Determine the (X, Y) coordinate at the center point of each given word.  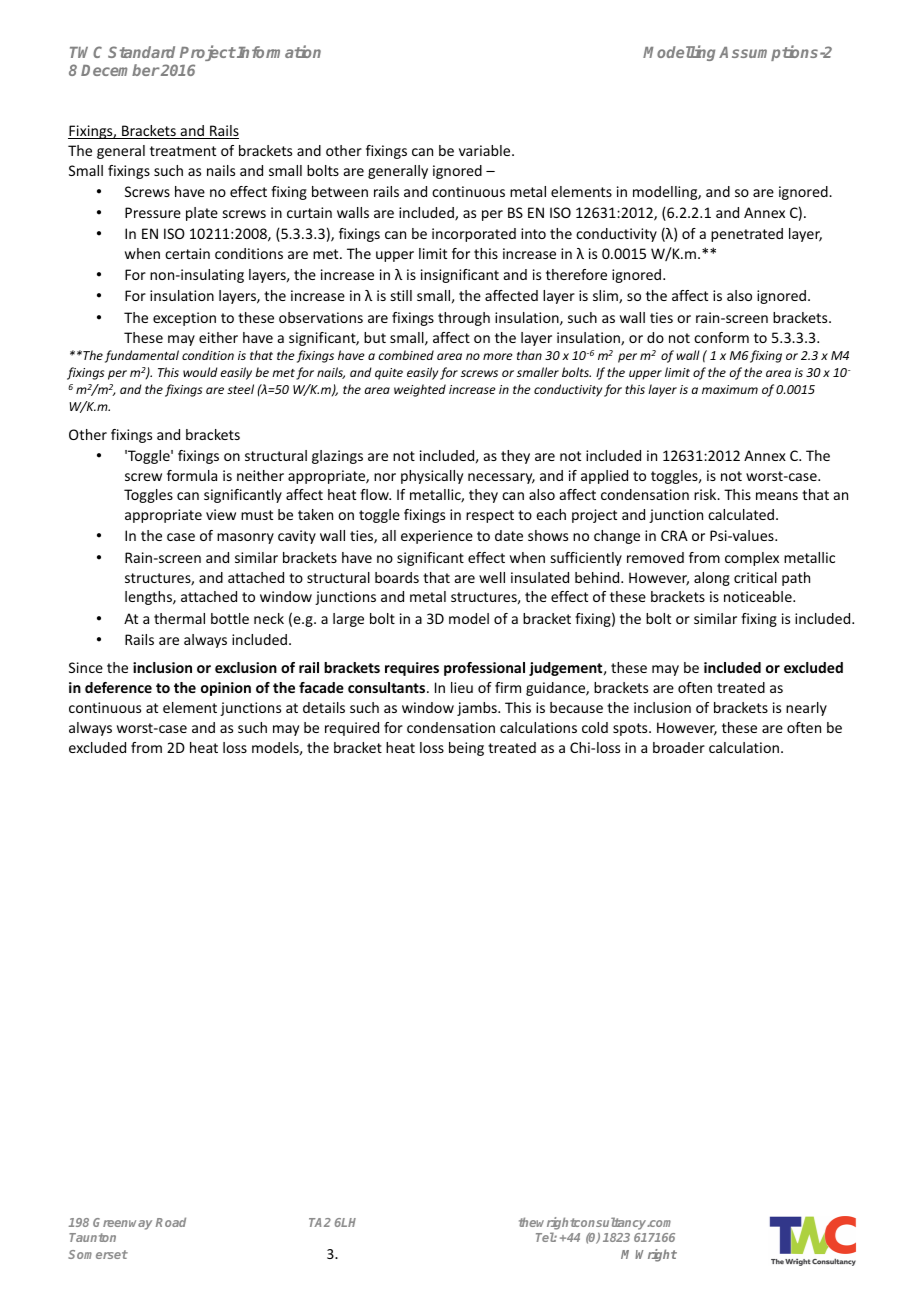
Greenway (122, 1224)
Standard (141, 52)
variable (486, 150)
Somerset (98, 1254)
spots (631, 729)
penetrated (747, 235)
